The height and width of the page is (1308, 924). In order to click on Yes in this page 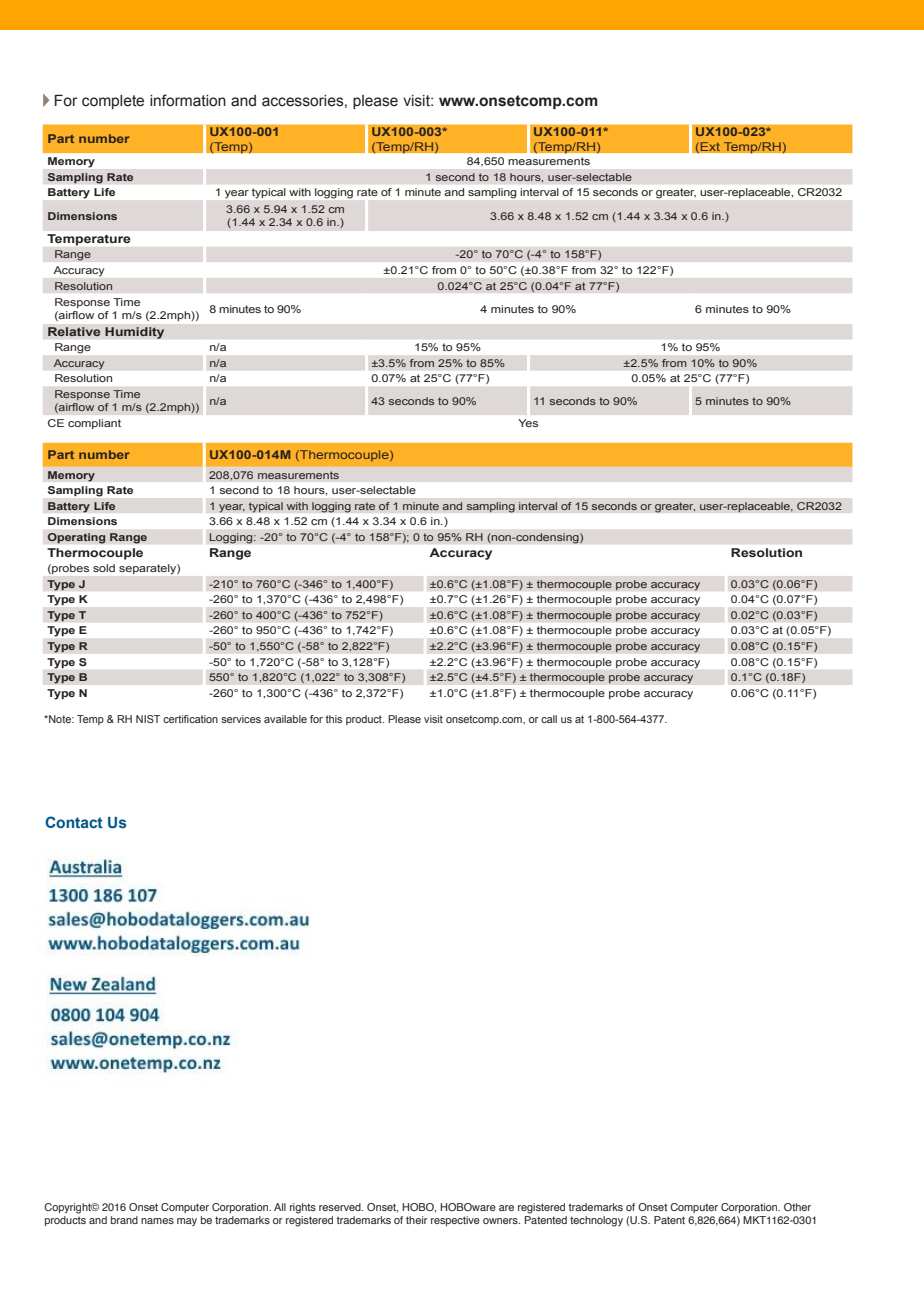, I will do `click(528, 423)`.
